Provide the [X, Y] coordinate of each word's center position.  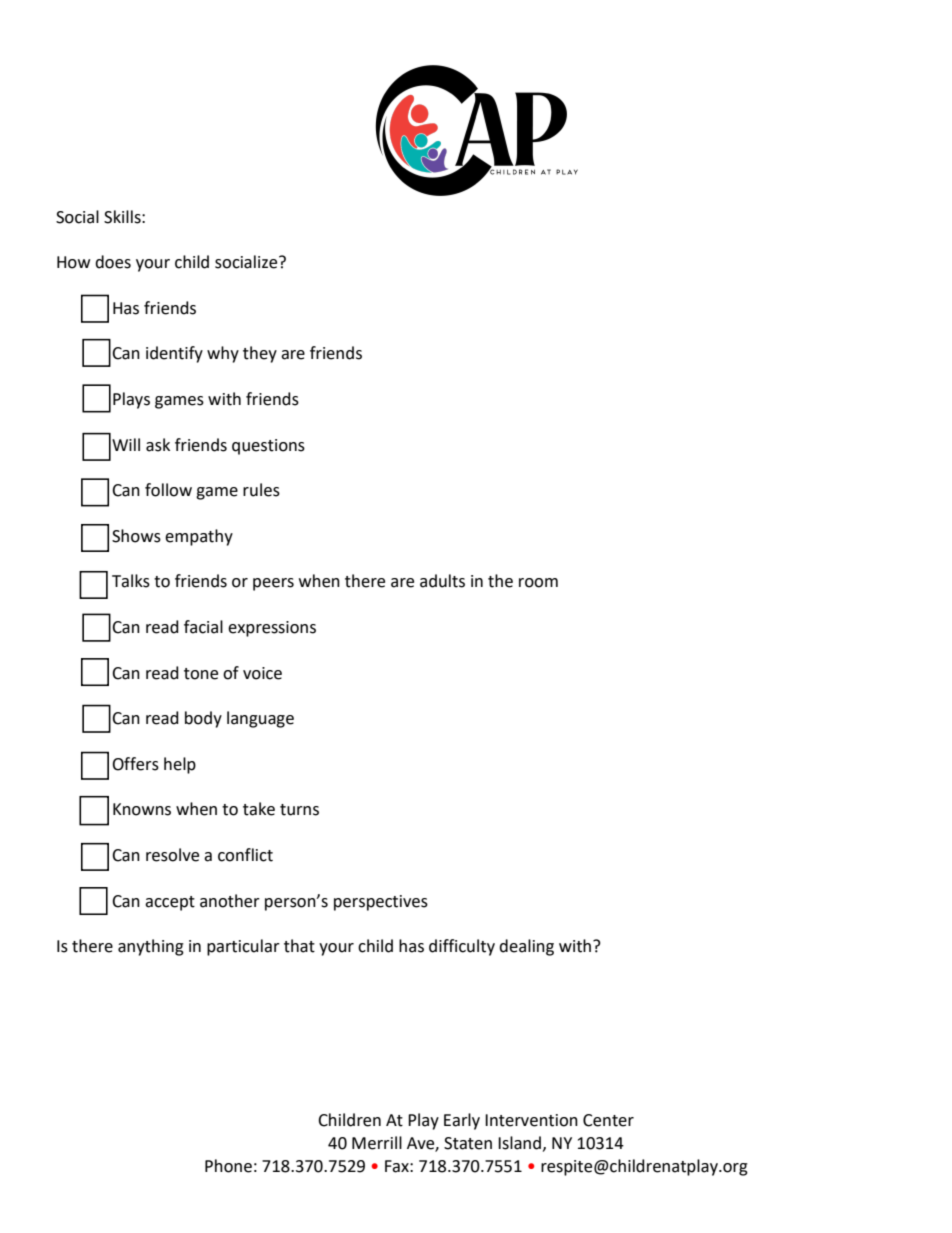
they [260, 354]
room [538, 583]
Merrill [377, 1143]
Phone [228, 1166]
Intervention [531, 1120]
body [203, 719]
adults [442, 581]
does [113, 262]
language [260, 719]
